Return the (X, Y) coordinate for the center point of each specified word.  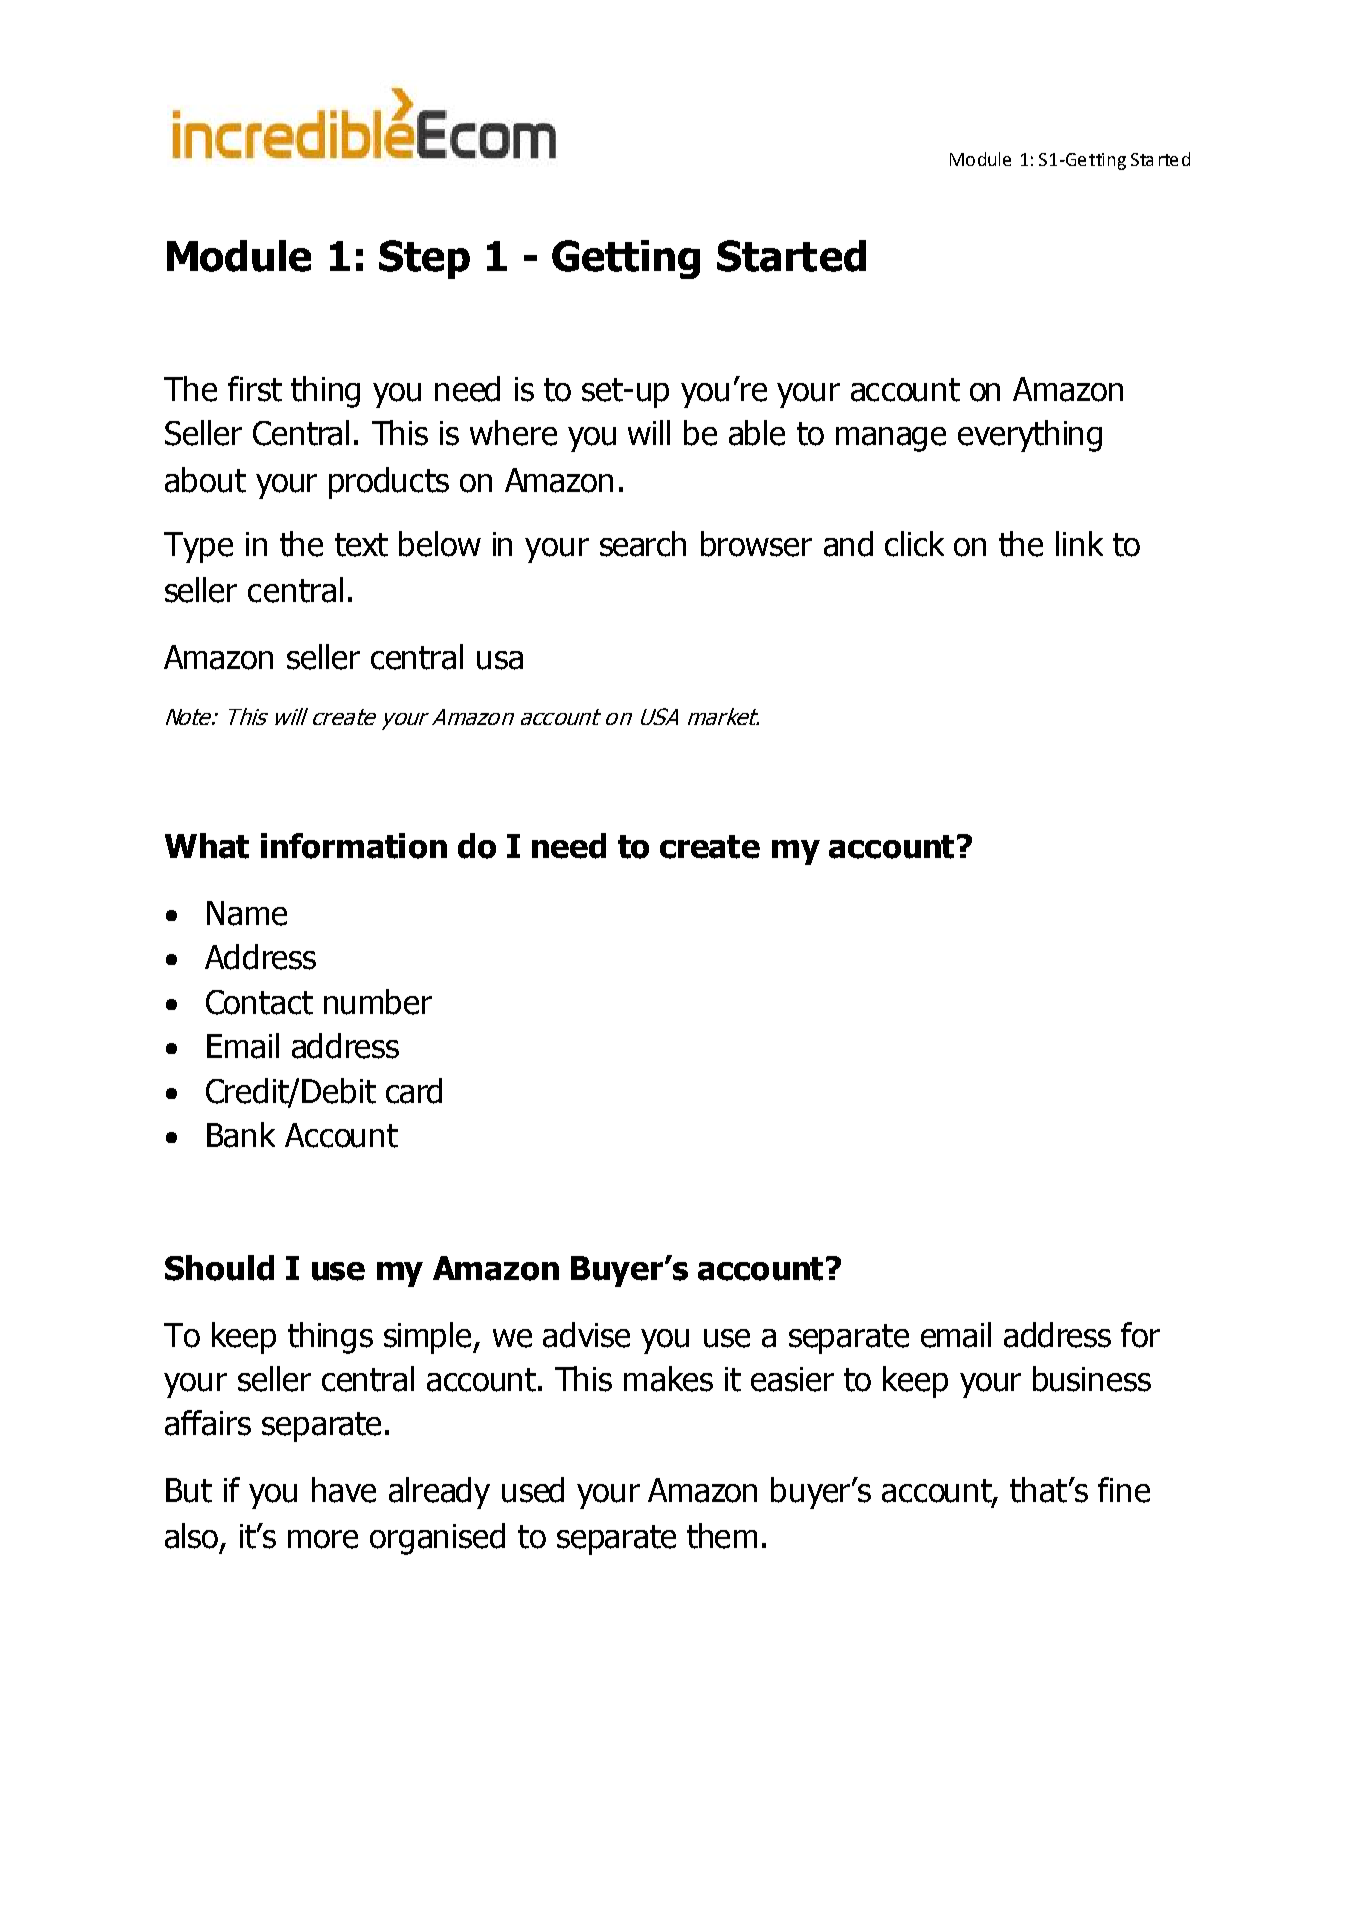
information (354, 846)
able (757, 433)
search (643, 544)
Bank (241, 1135)
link (1079, 543)
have (344, 1490)
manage (891, 439)
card (414, 1091)
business (1092, 1379)
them (722, 1536)
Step (424, 259)
